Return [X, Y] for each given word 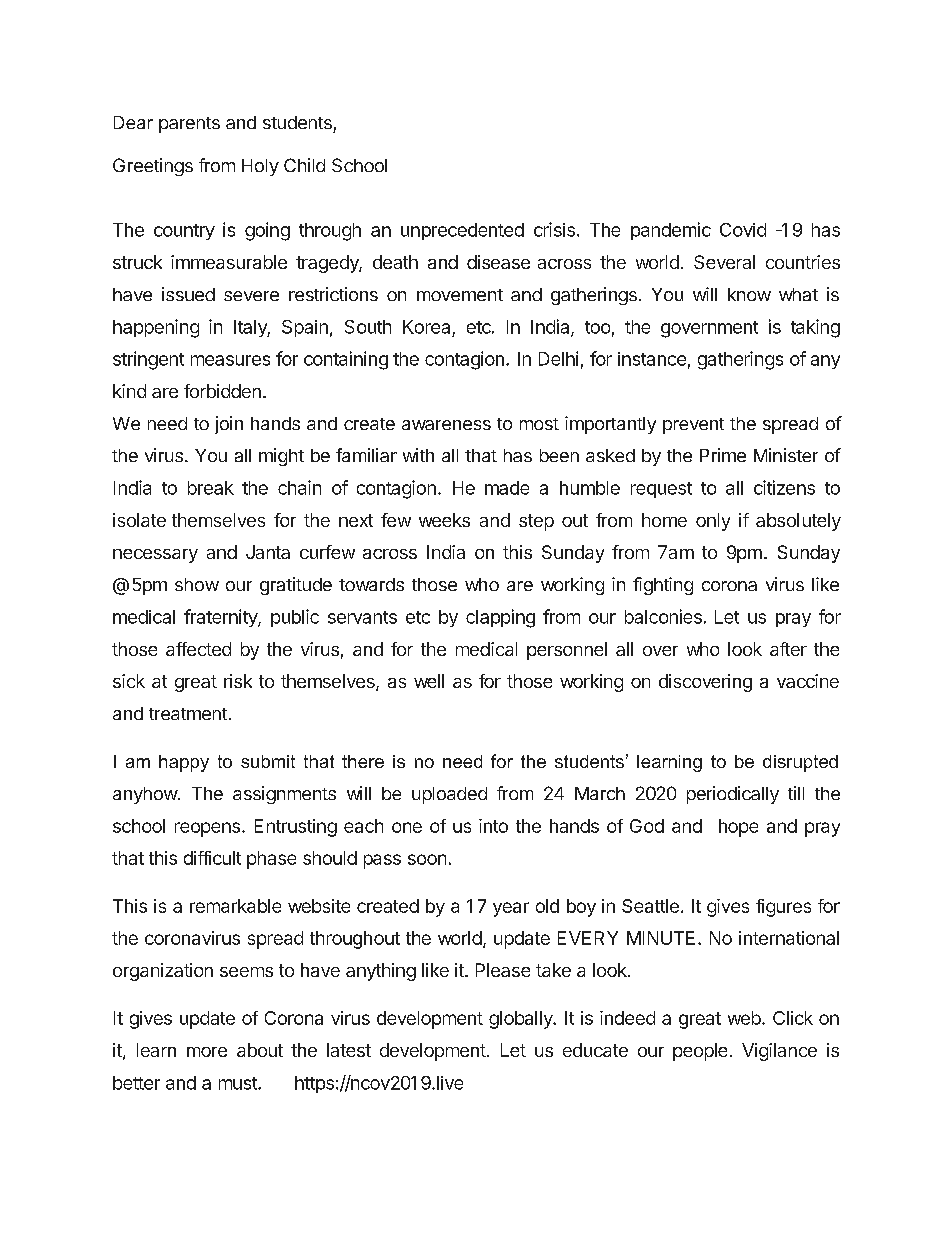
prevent [693, 426]
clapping [500, 618]
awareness [446, 425]
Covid [743, 230]
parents [189, 125]
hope [738, 828]
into [493, 826]
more [207, 1052]
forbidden [222, 391]
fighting [663, 586]
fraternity [221, 618]
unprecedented [462, 231]
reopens [207, 829]
